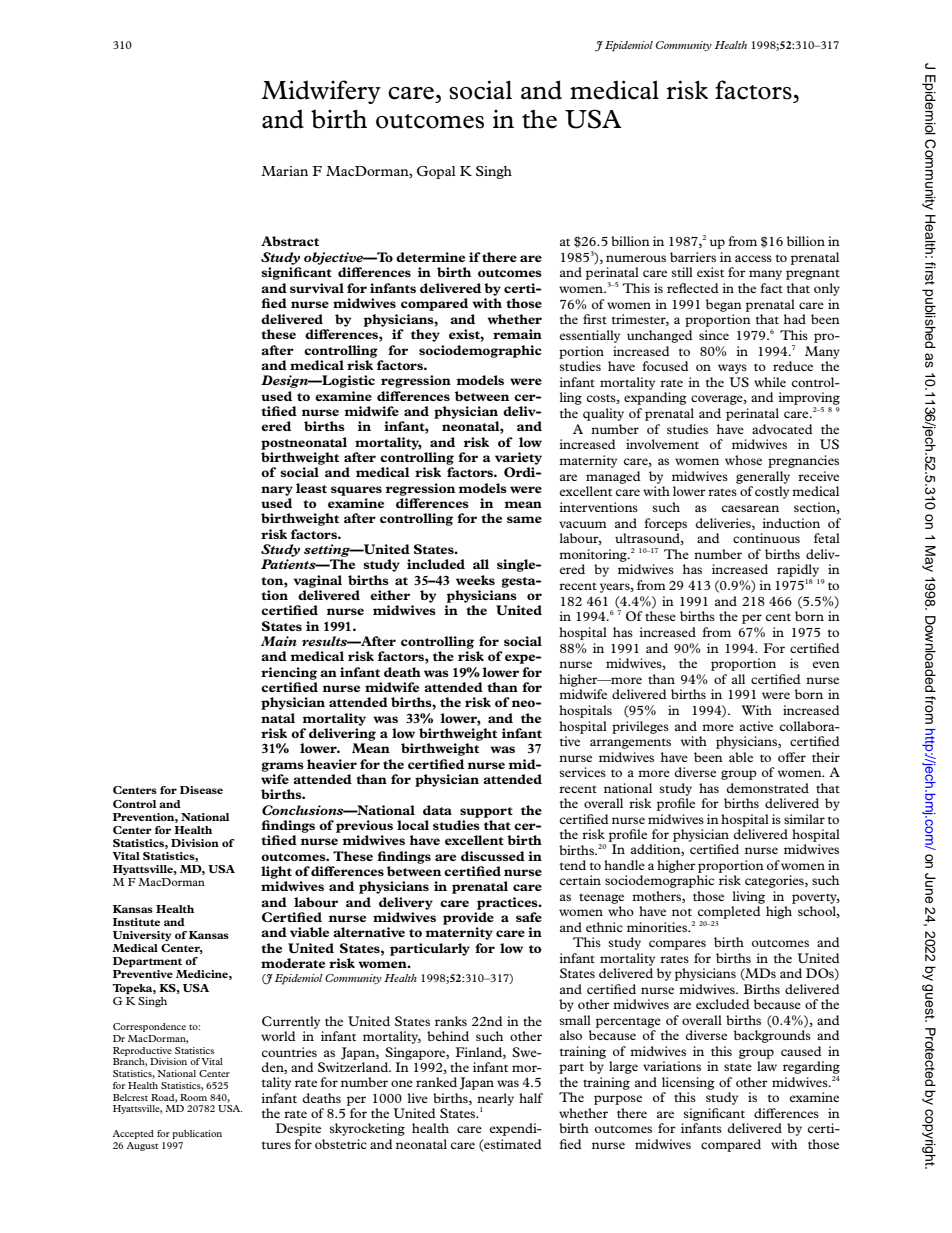 This image has width=952, height=1233. Describe the element at coordinates (468, 918) in the image. I see `provide` at that location.
